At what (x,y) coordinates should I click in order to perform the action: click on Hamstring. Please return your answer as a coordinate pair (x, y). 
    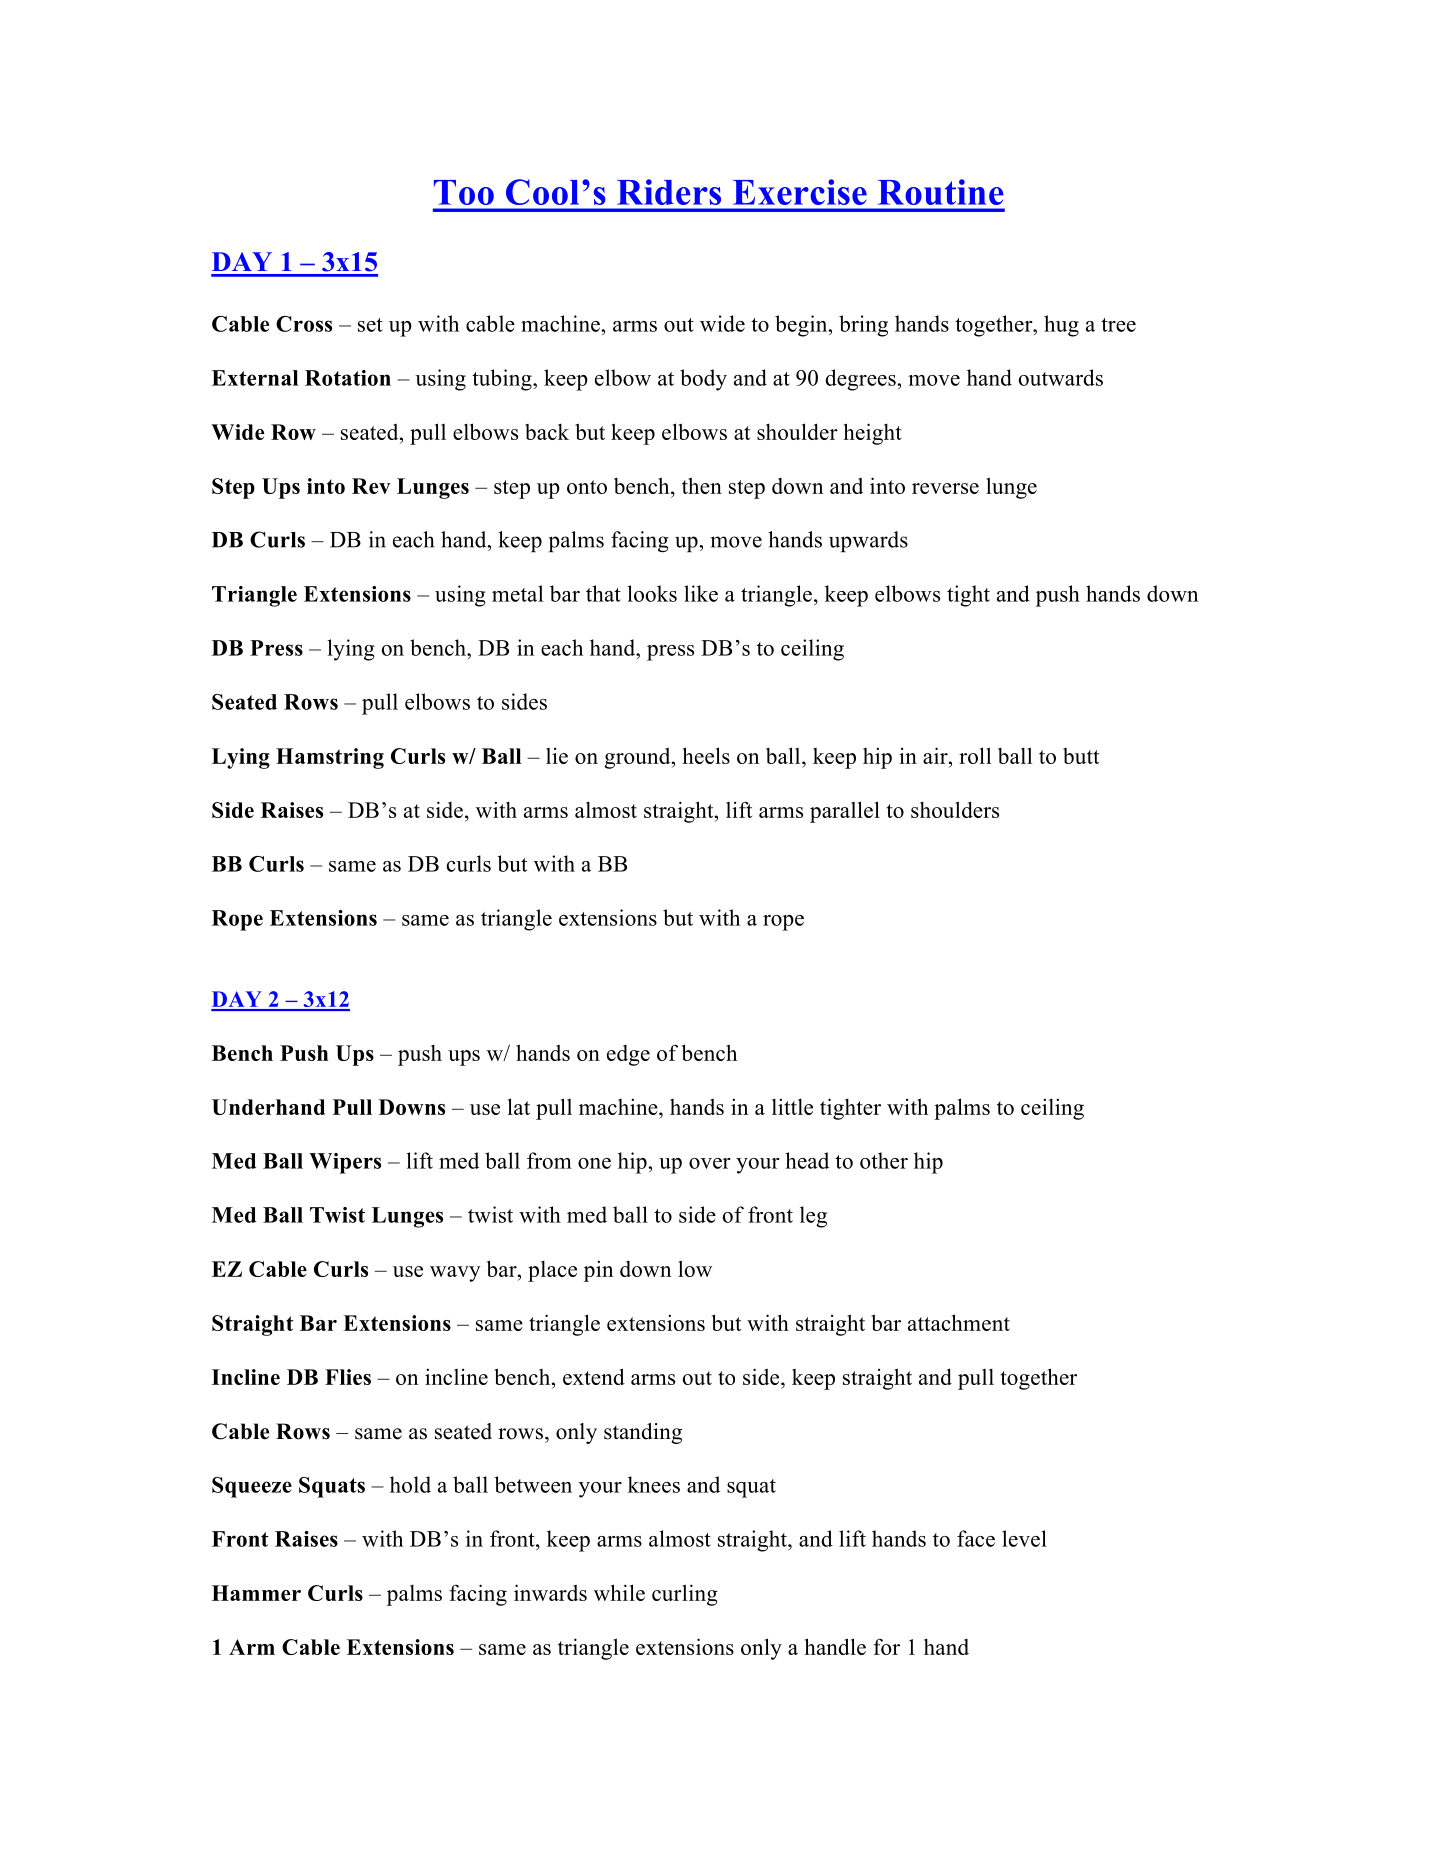
    Looking at the image, I should click on (330, 758).
